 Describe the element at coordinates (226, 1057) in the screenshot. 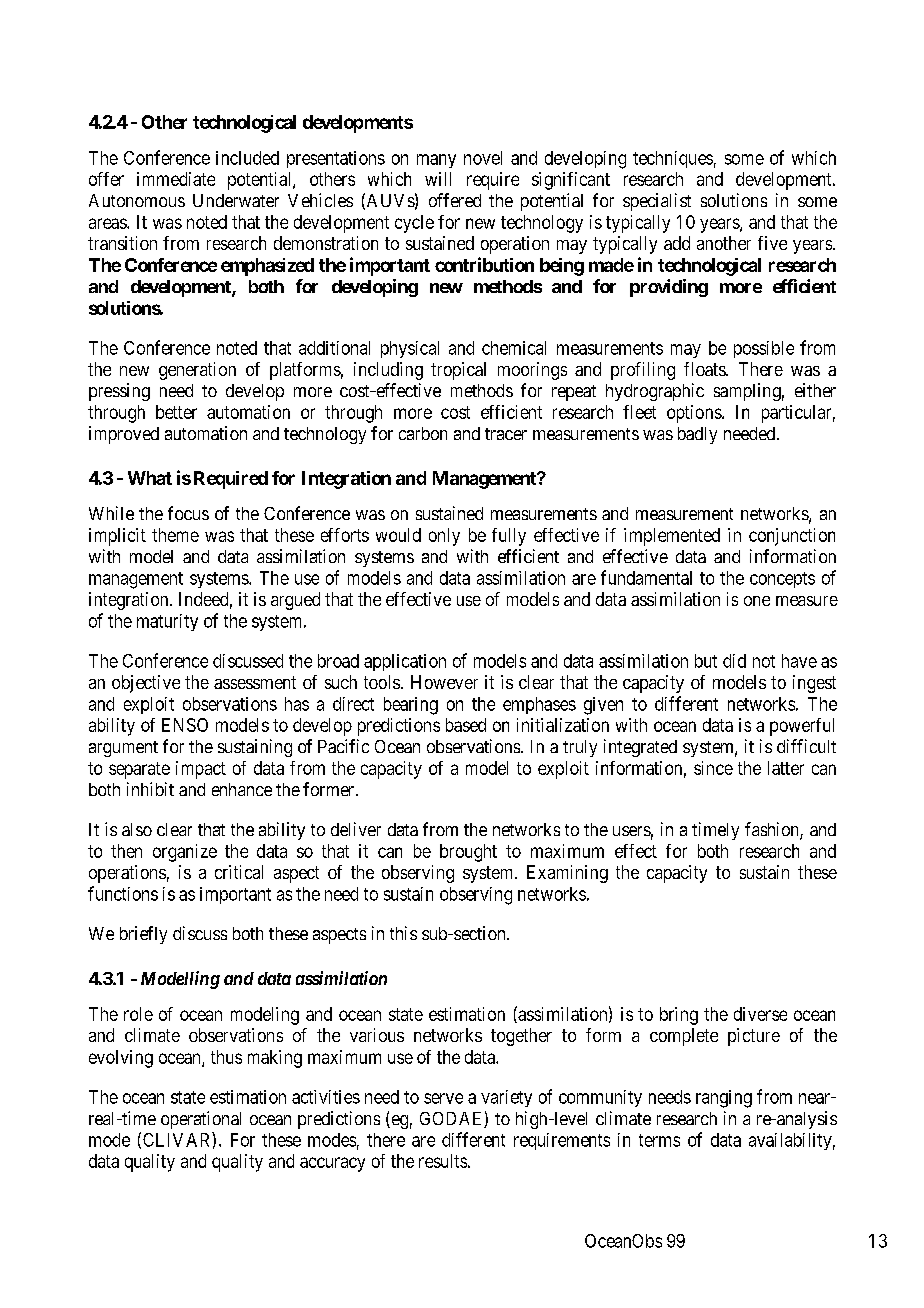

I see `thus` at that location.
